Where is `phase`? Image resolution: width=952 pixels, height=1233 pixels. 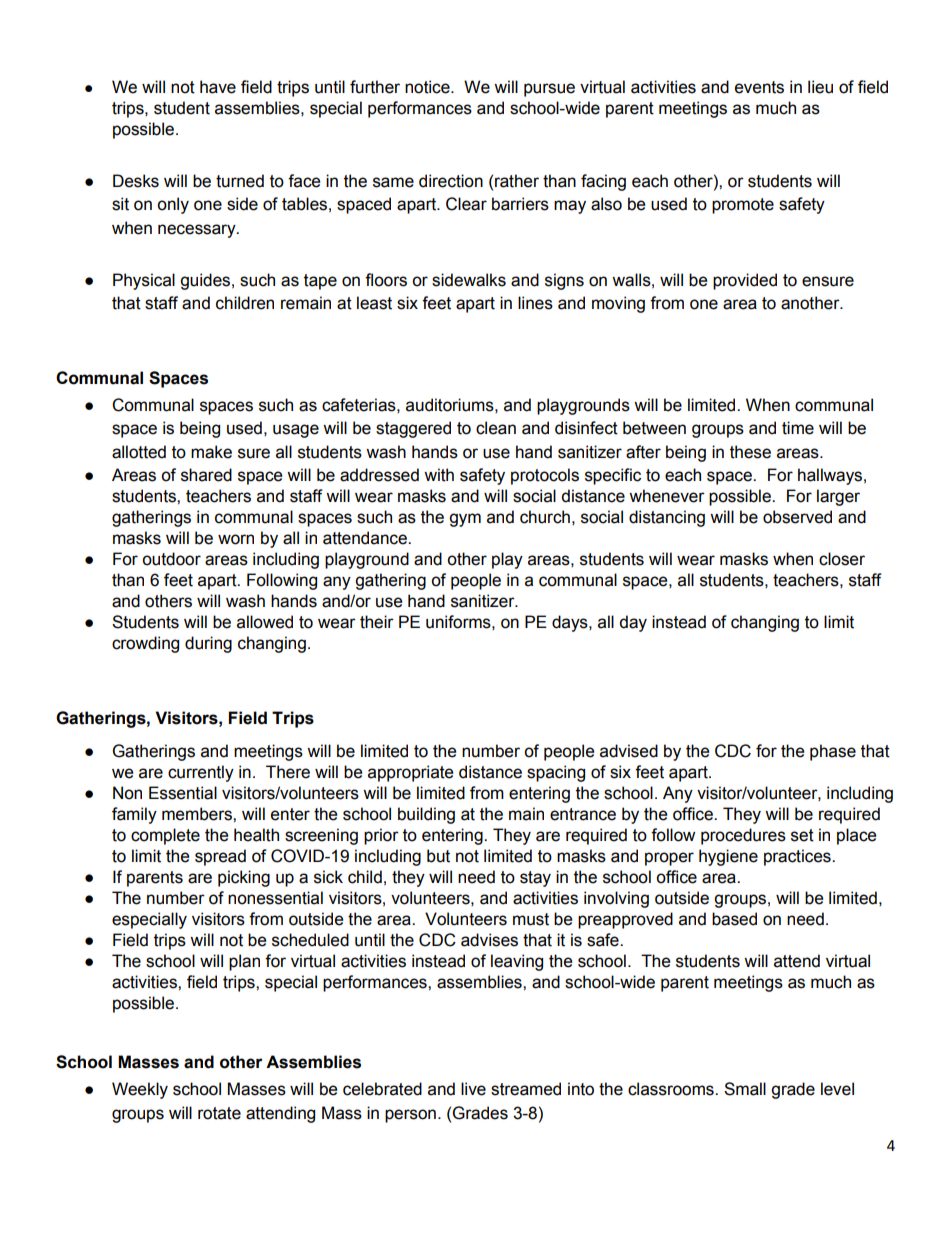 phase is located at coordinates (833, 752).
